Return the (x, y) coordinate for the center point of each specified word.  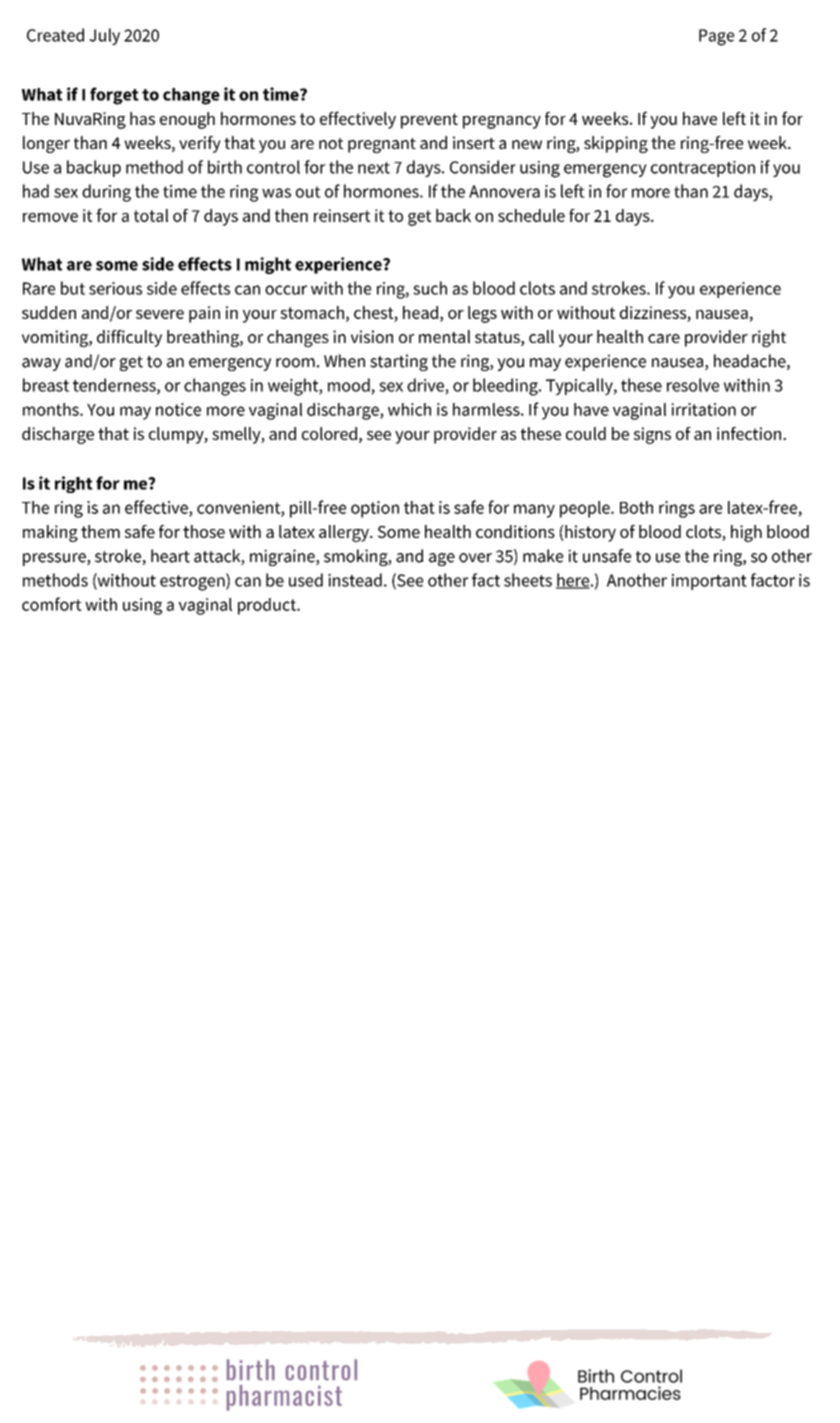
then (291, 215)
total (151, 215)
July (104, 36)
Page (716, 37)
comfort (52, 604)
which (409, 409)
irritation (703, 409)
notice (178, 409)
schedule (531, 215)
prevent (429, 121)
